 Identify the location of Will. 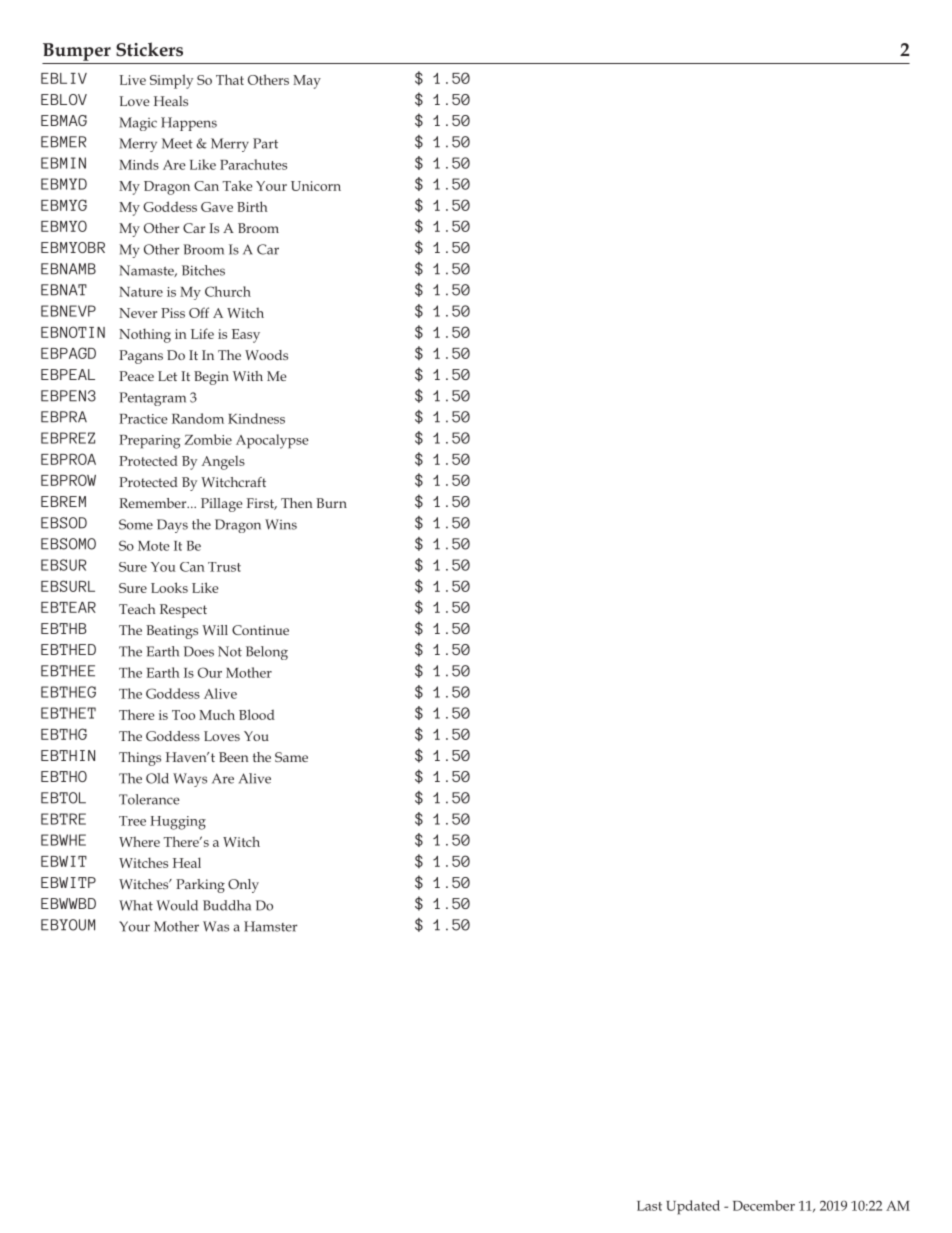
(215, 630).
